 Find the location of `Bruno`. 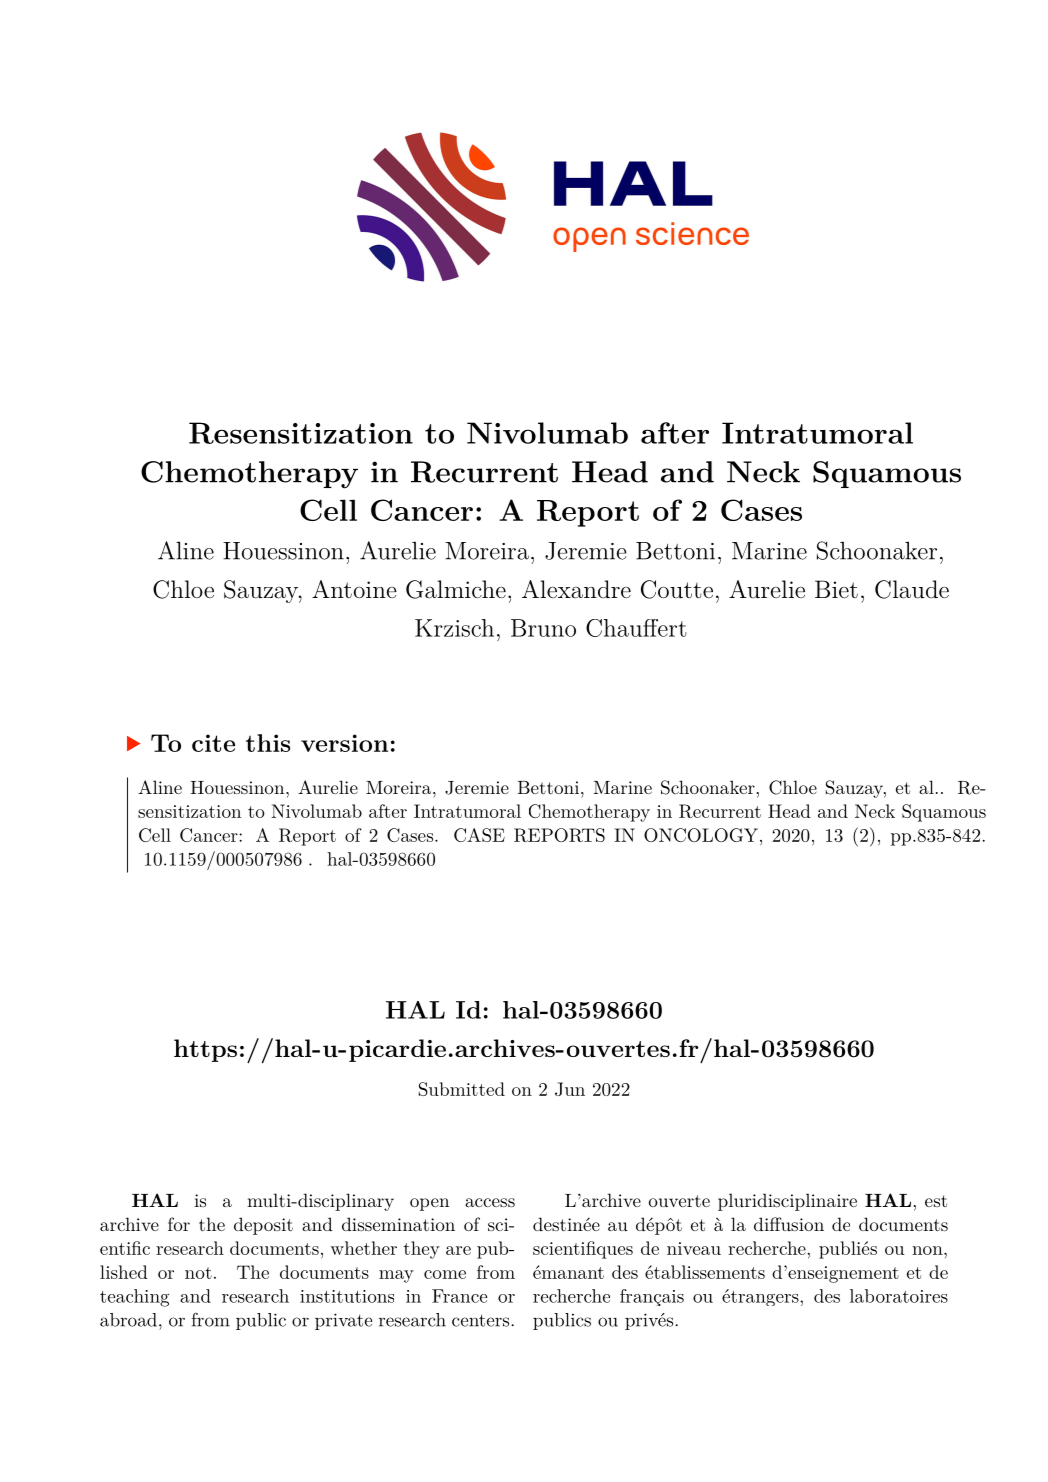

Bruno is located at coordinates (543, 628).
